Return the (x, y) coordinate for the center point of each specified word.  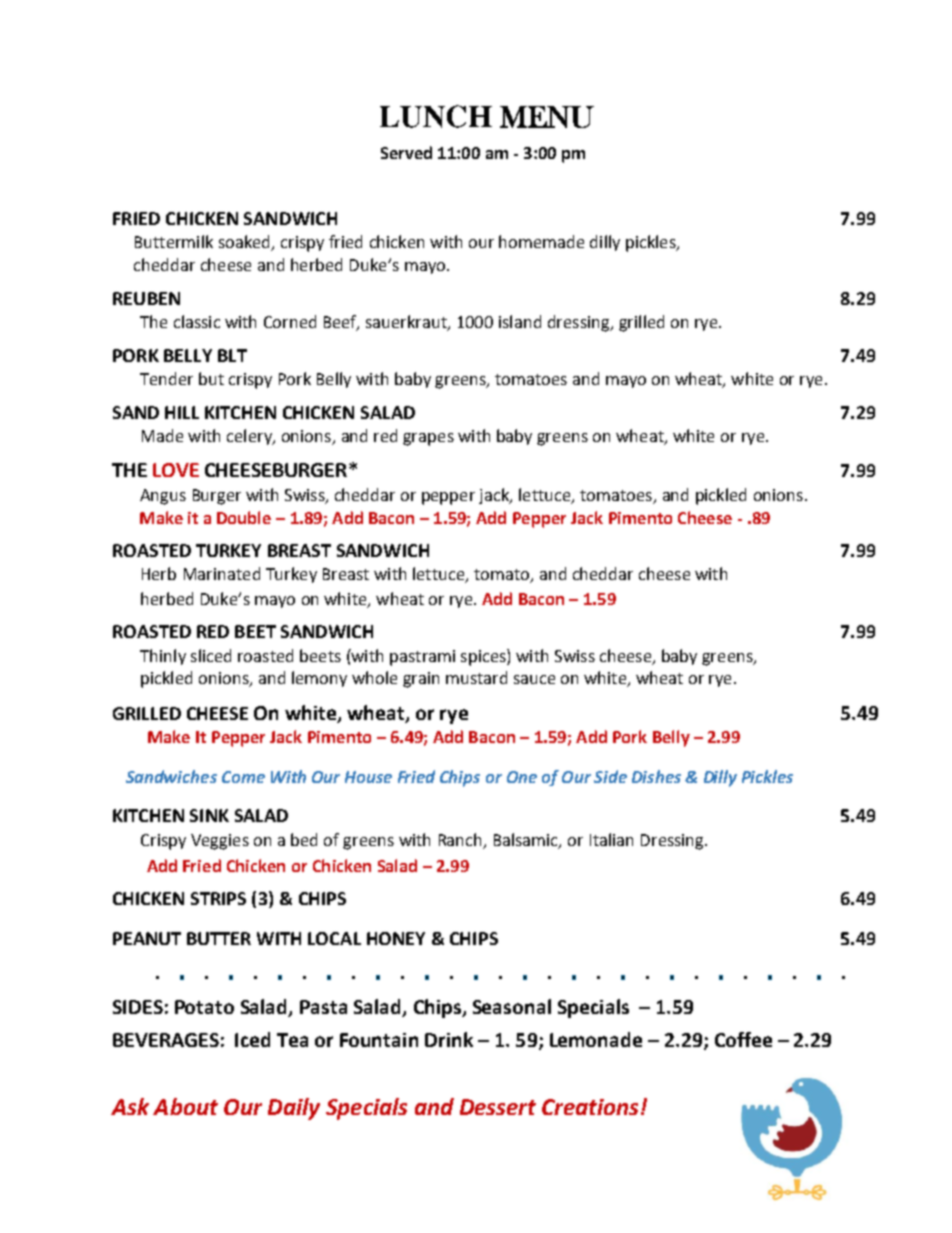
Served (406, 152)
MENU (547, 117)
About (185, 1106)
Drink (449, 1039)
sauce (534, 679)
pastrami (422, 658)
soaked (245, 243)
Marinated (222, 573)
